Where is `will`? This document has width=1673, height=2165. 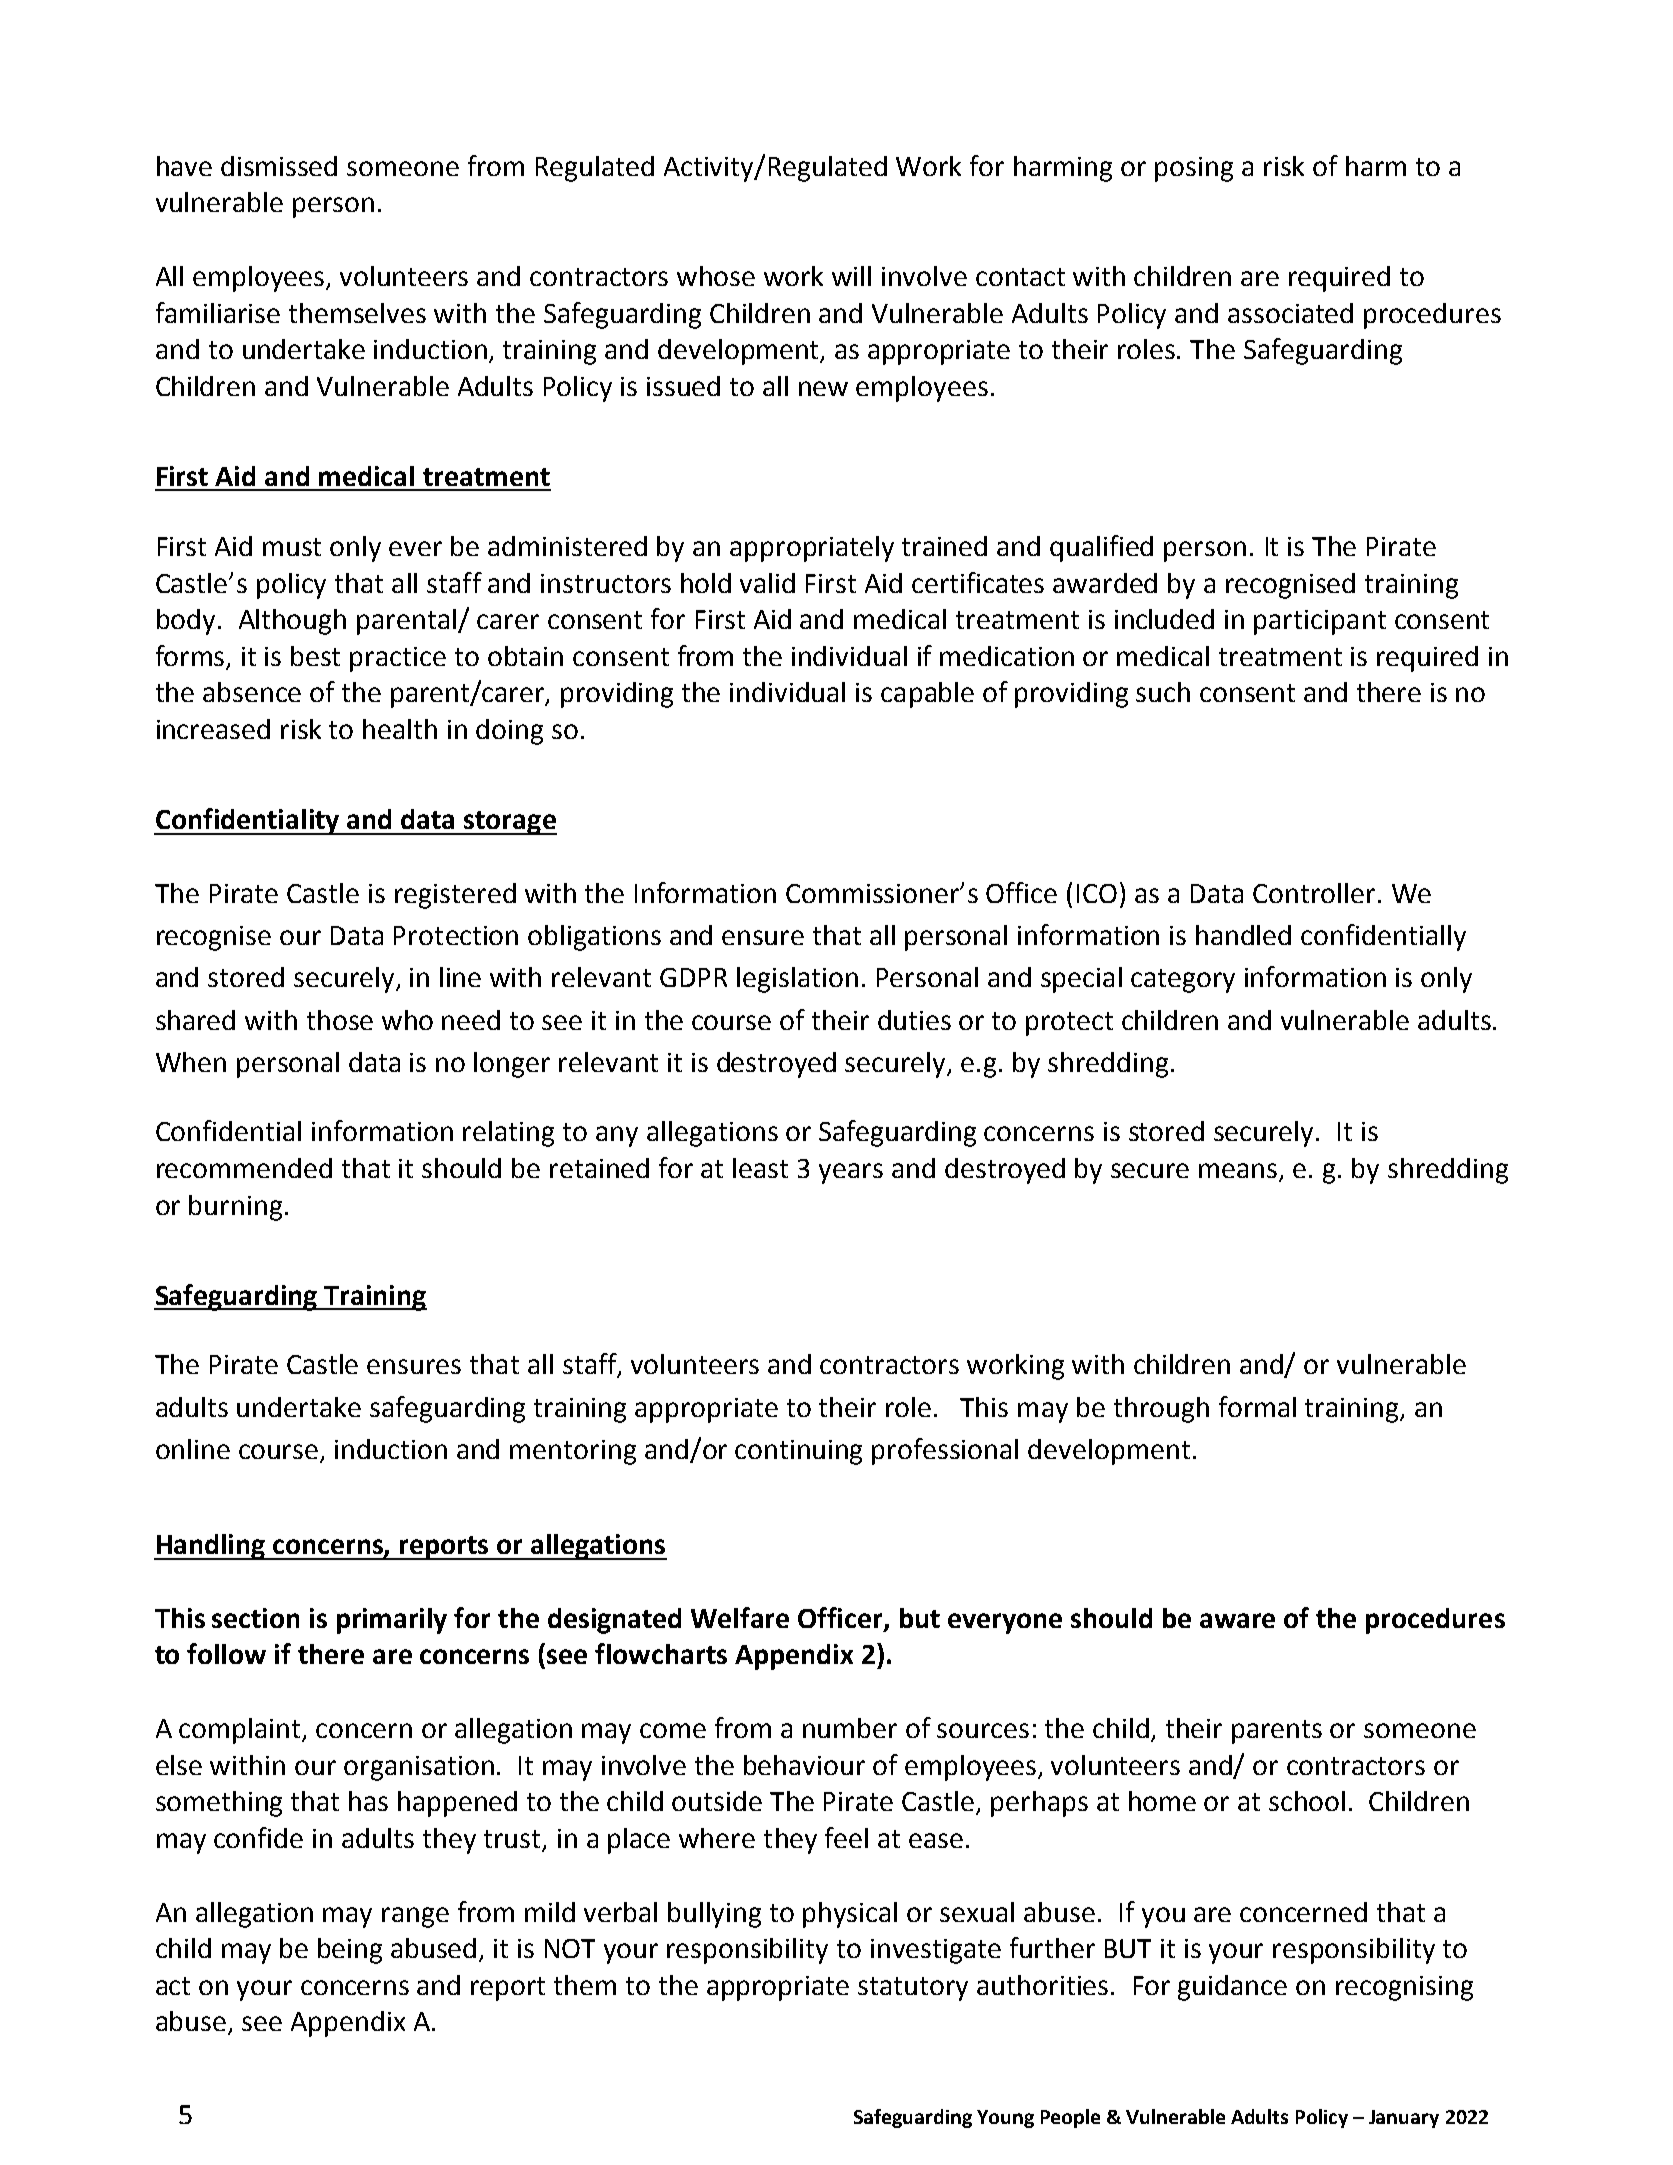 will is located at coordinates (851, 276).
